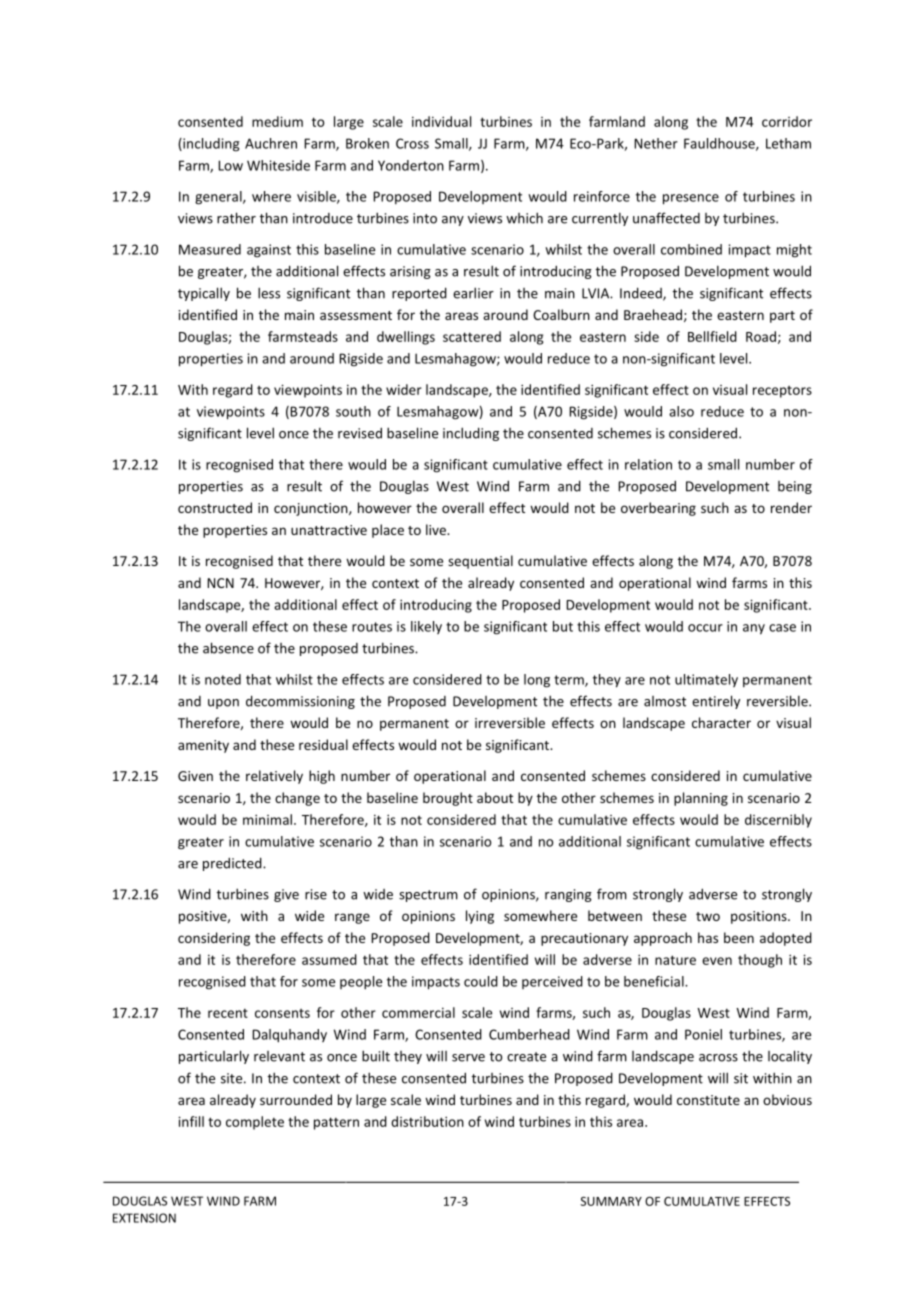 Image resolution: width=924 pixels, height=1308 pixels. Describe the element at coordinates (255, 1123) in the screenshot. I see `complete` at that location.
